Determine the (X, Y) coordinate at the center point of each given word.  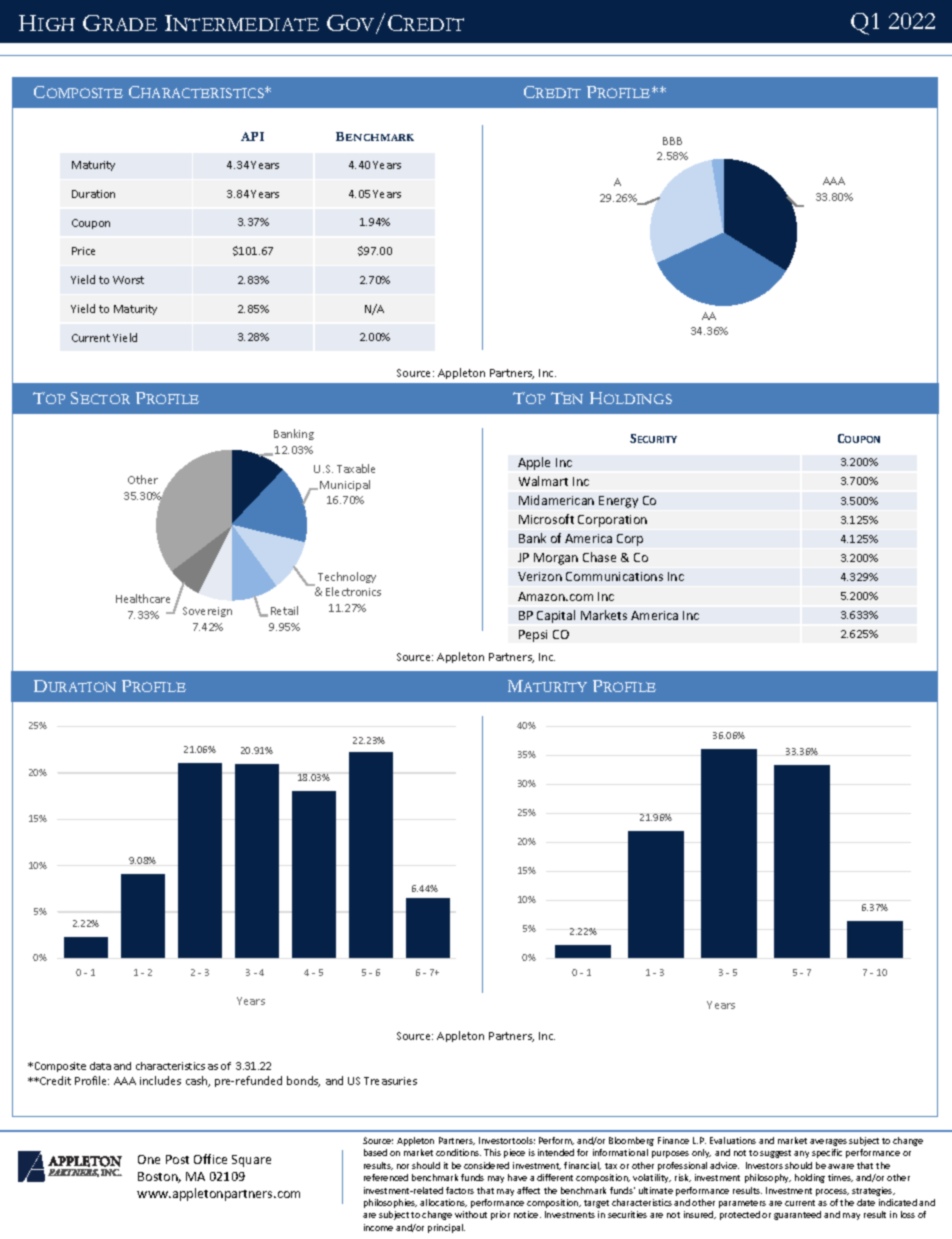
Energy (618, 502)
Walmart (543, 481)
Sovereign (207, 612)
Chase (599, 557)
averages (828, 1142)
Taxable (356, 468)
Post (177, 1159)
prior (500, 1215)
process (832, 1192)
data (100, 1066)
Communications (614, 576)
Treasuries (390, 1081)
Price (83, 251)
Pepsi (533, 636)
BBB (672, 141)
